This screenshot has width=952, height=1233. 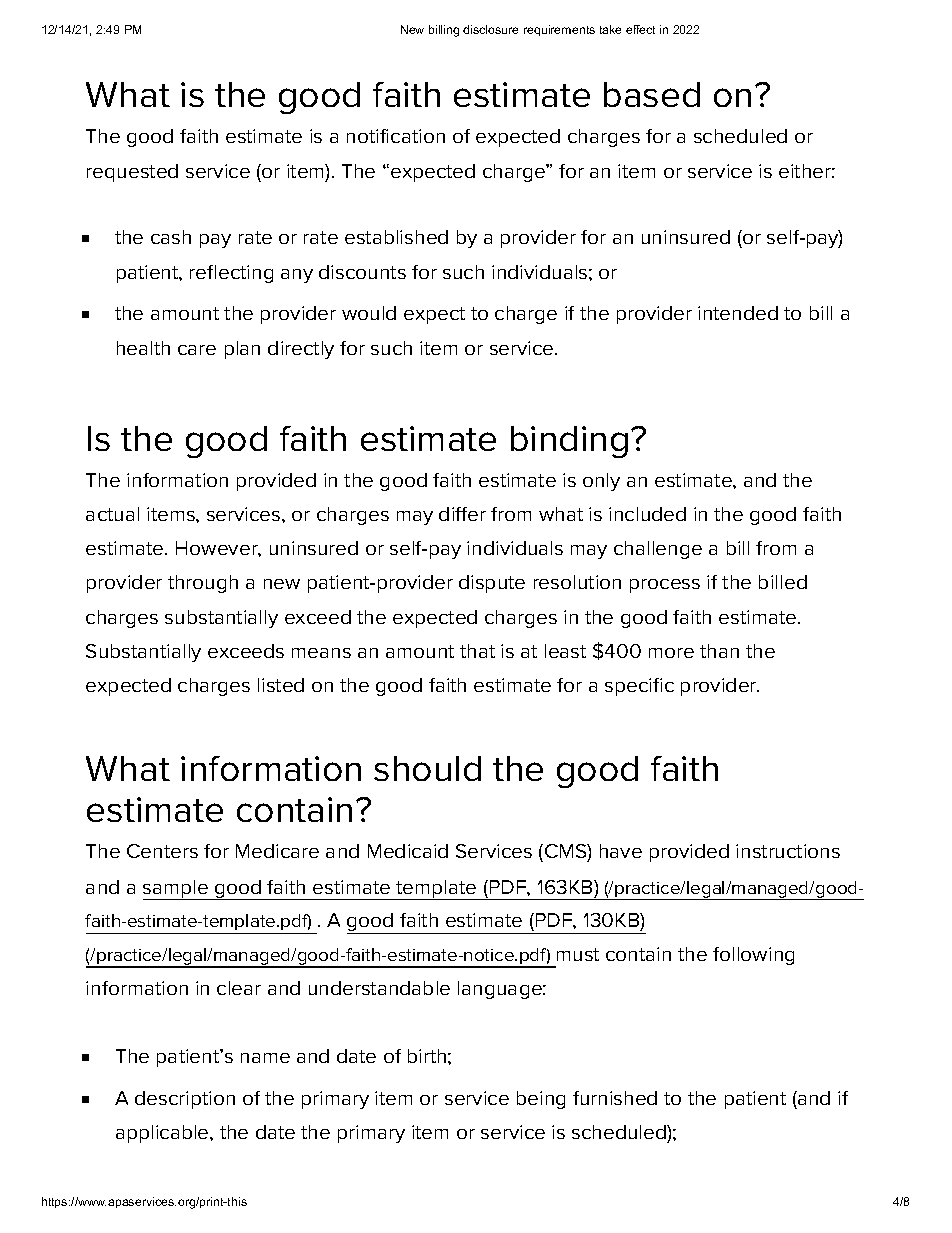 What do you see at coordinates (408, 851) in the screenshot?
I see `Medicaid` at bounding box center [408, 851].
